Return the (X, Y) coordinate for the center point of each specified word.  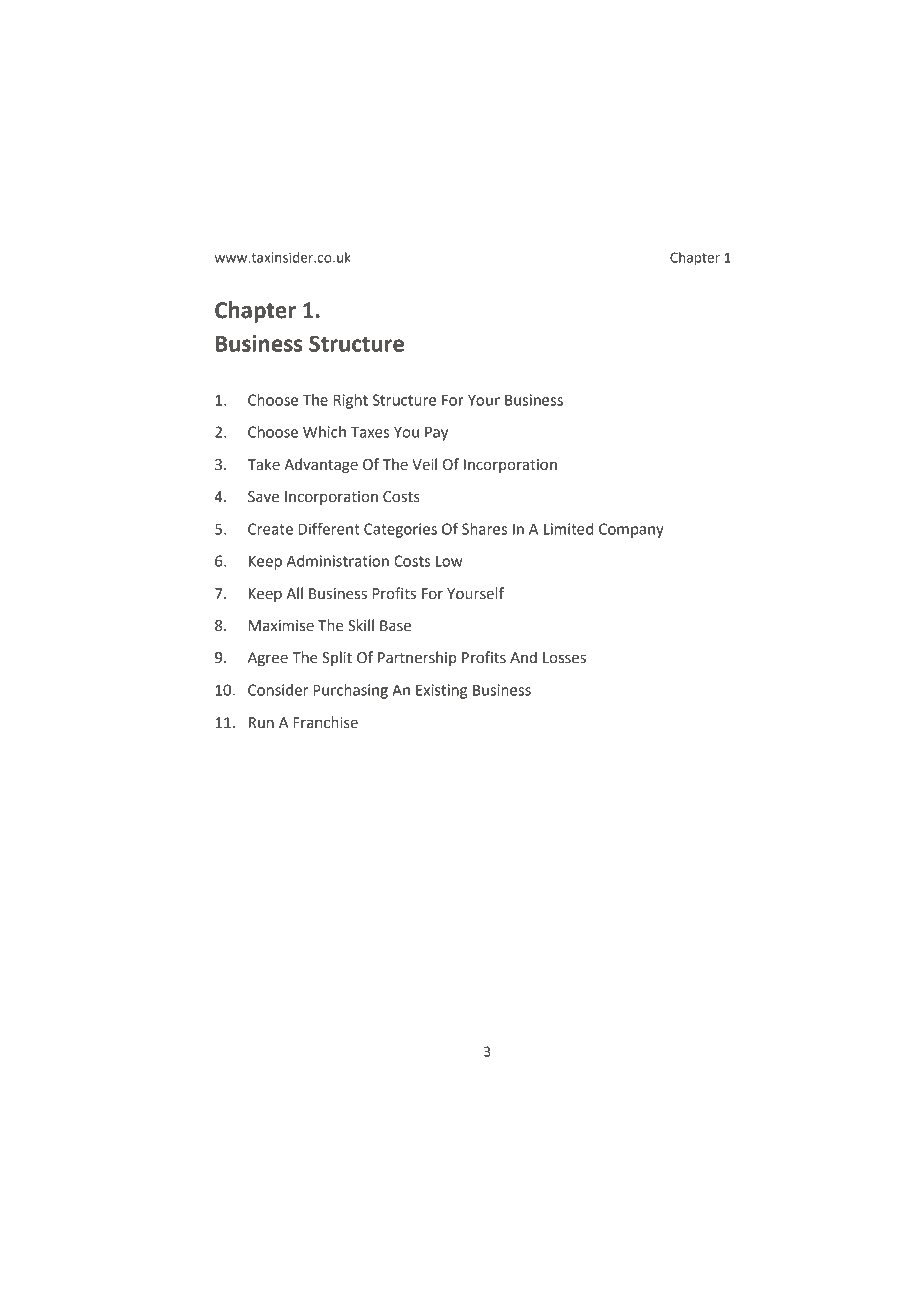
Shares (484, 529)
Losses (564, 658)
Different (329, 528)
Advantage (321, 466)
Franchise (325, 722)
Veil (424, 464)
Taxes (370, 432)
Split (337, 658)
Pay (436, 433)
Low (449, 561)
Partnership (417, 658)
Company (631, 530)
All (294, 593)
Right (350, 401)
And (523, 657)
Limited (568, 529)
